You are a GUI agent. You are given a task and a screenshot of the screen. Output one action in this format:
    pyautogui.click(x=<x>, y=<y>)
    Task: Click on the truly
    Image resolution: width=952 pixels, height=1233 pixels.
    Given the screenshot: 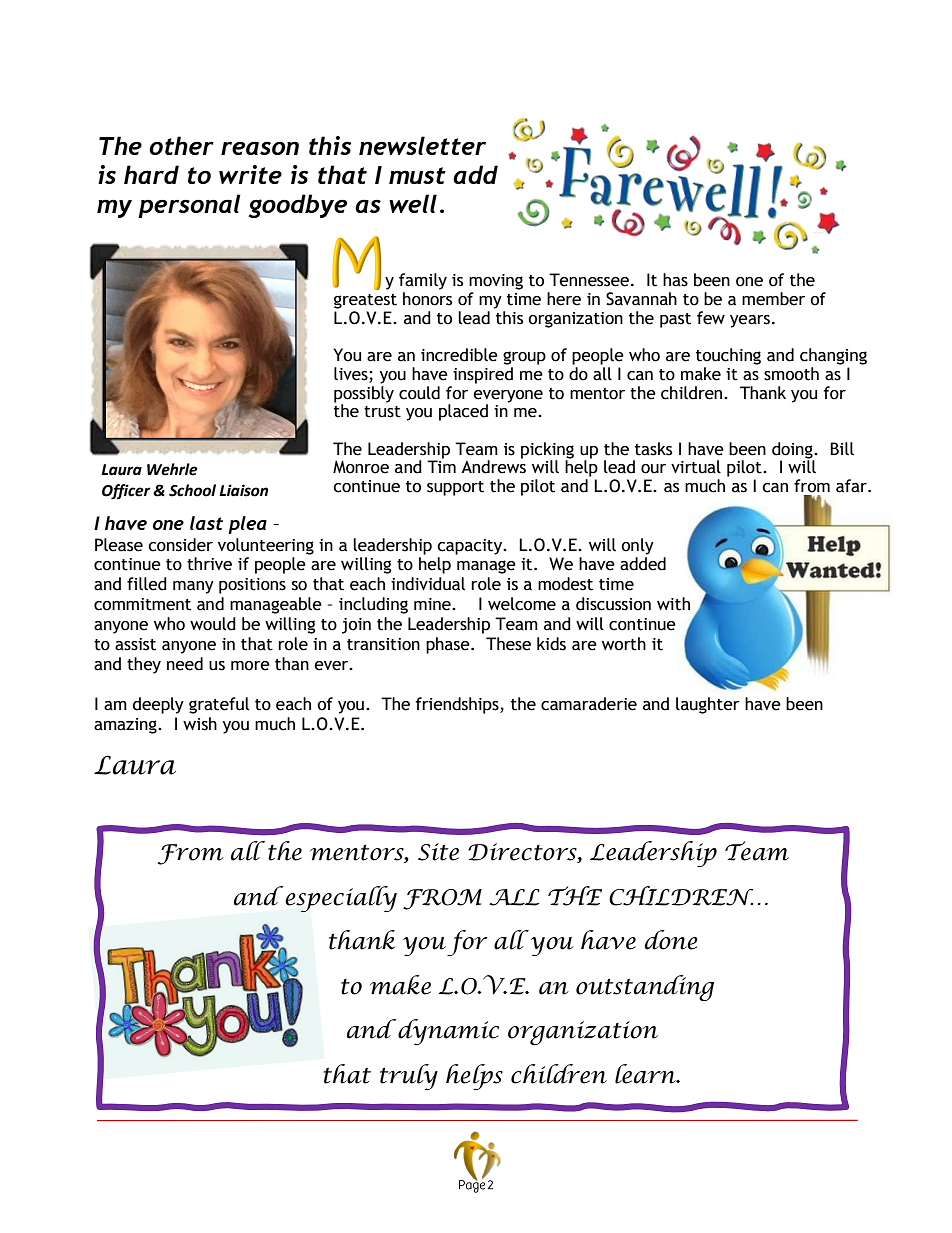 What is the action you would take?
    pyautogui.click(x=409, y=1077)
